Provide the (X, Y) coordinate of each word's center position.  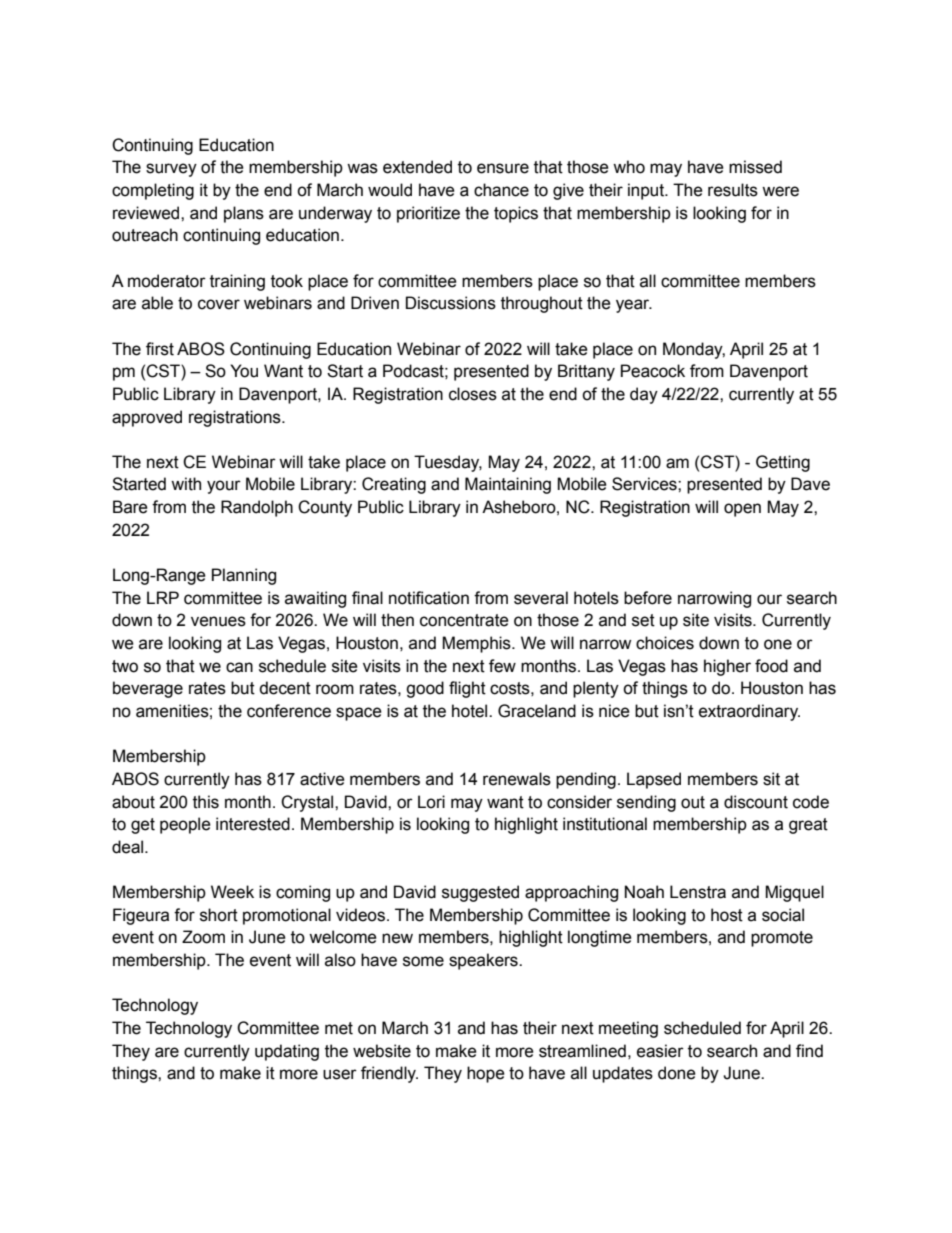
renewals (517, 779)
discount (756, 802)
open (742, 510)
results (733, 190)
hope (486, 1074)
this (206, 802)
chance (501, 190)
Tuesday (448, 463)
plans (244, 214)
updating (287, 1052)
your (224, 487)
